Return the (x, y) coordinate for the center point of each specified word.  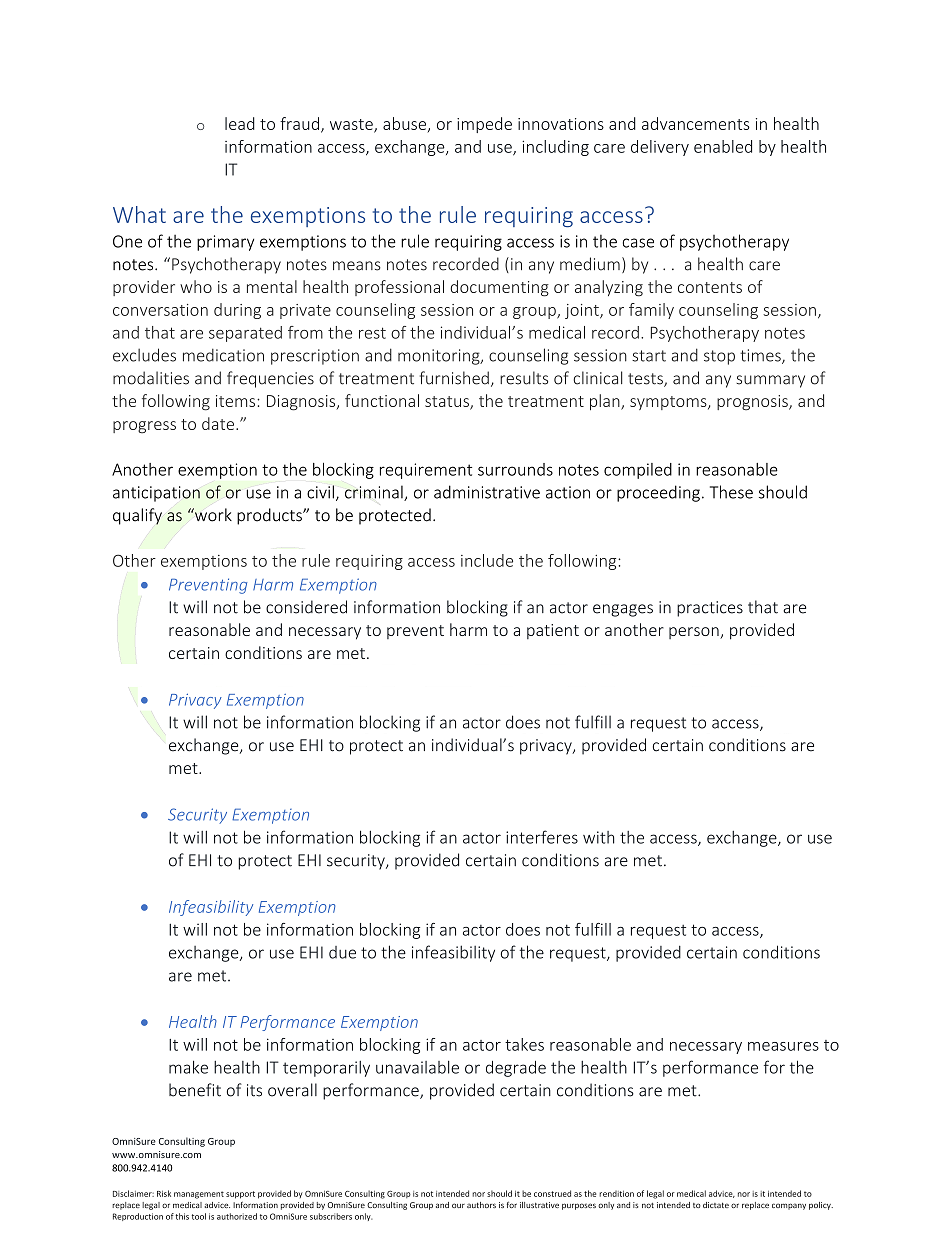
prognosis (753, 403)
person (695, 633)
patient (553, 631)
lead (240, 123)
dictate (716, 1205)
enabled (723, 146)
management (199, 1195)
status (448, 403)
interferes (542, 837)
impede (484, 125)
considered (306, 607)
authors (481, 1205)
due (342, 952)
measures (783, 1046)
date (219, 423)
